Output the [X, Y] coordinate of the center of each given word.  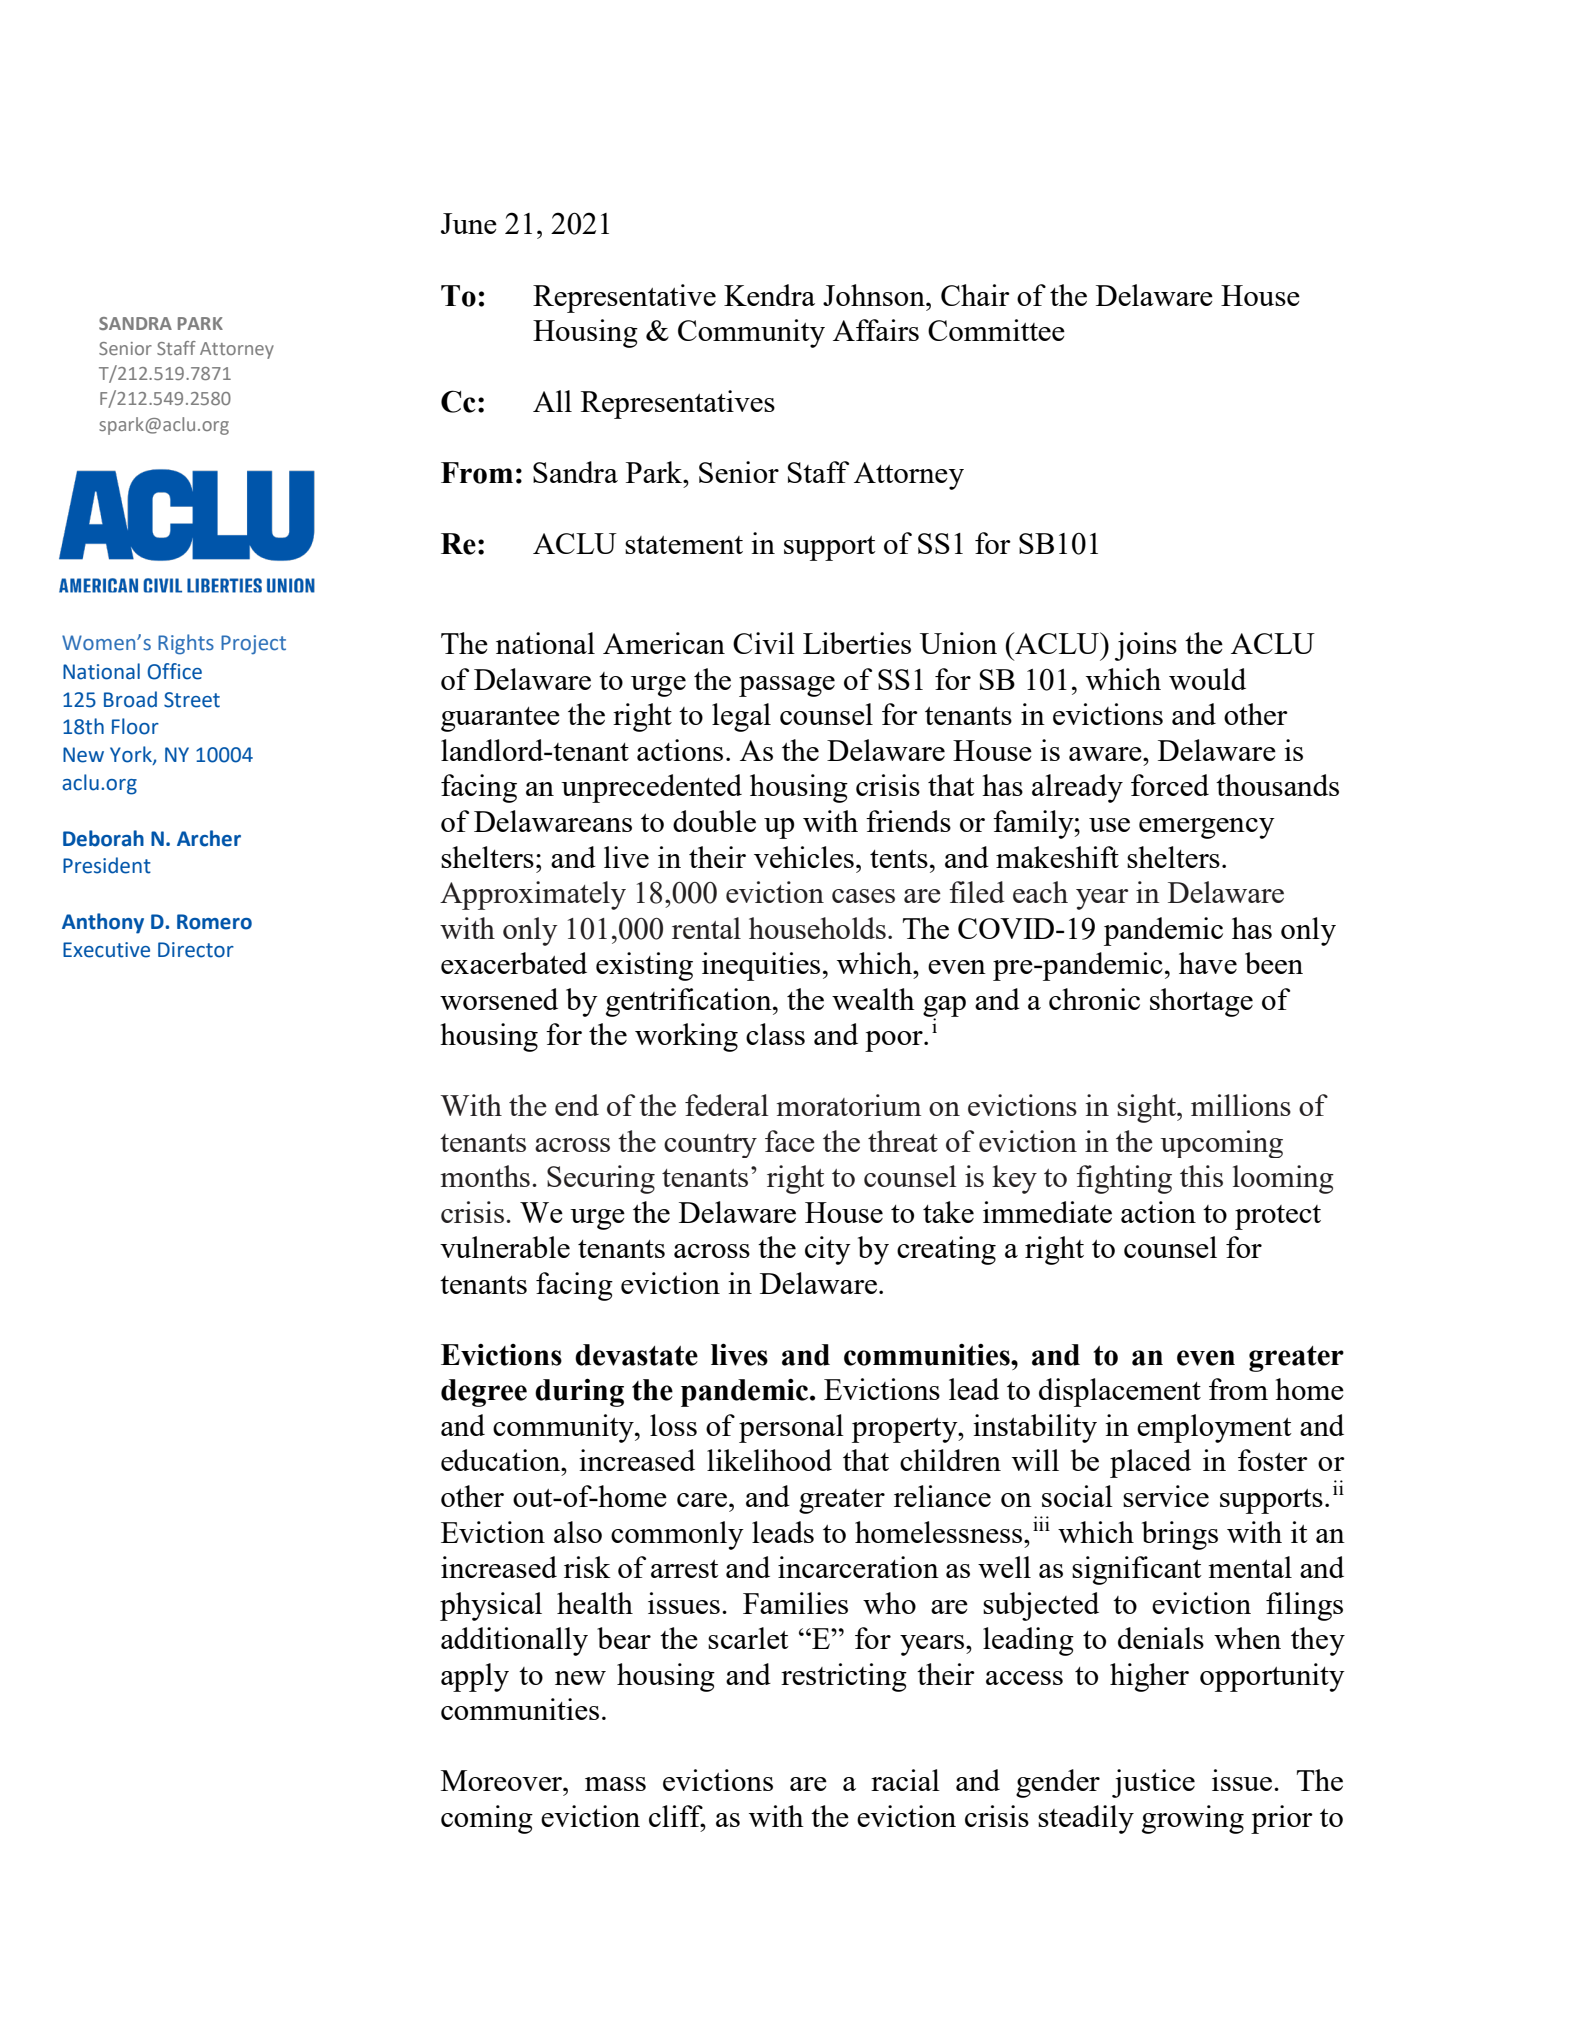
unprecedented [651, 788]
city [828, 1250]
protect [1278, 1217]
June [469, 223]
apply [475, 1677]
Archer [209, 838]
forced [1170, 785]
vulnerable [505, 1247]
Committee [996, 330]
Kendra [769, 295]
